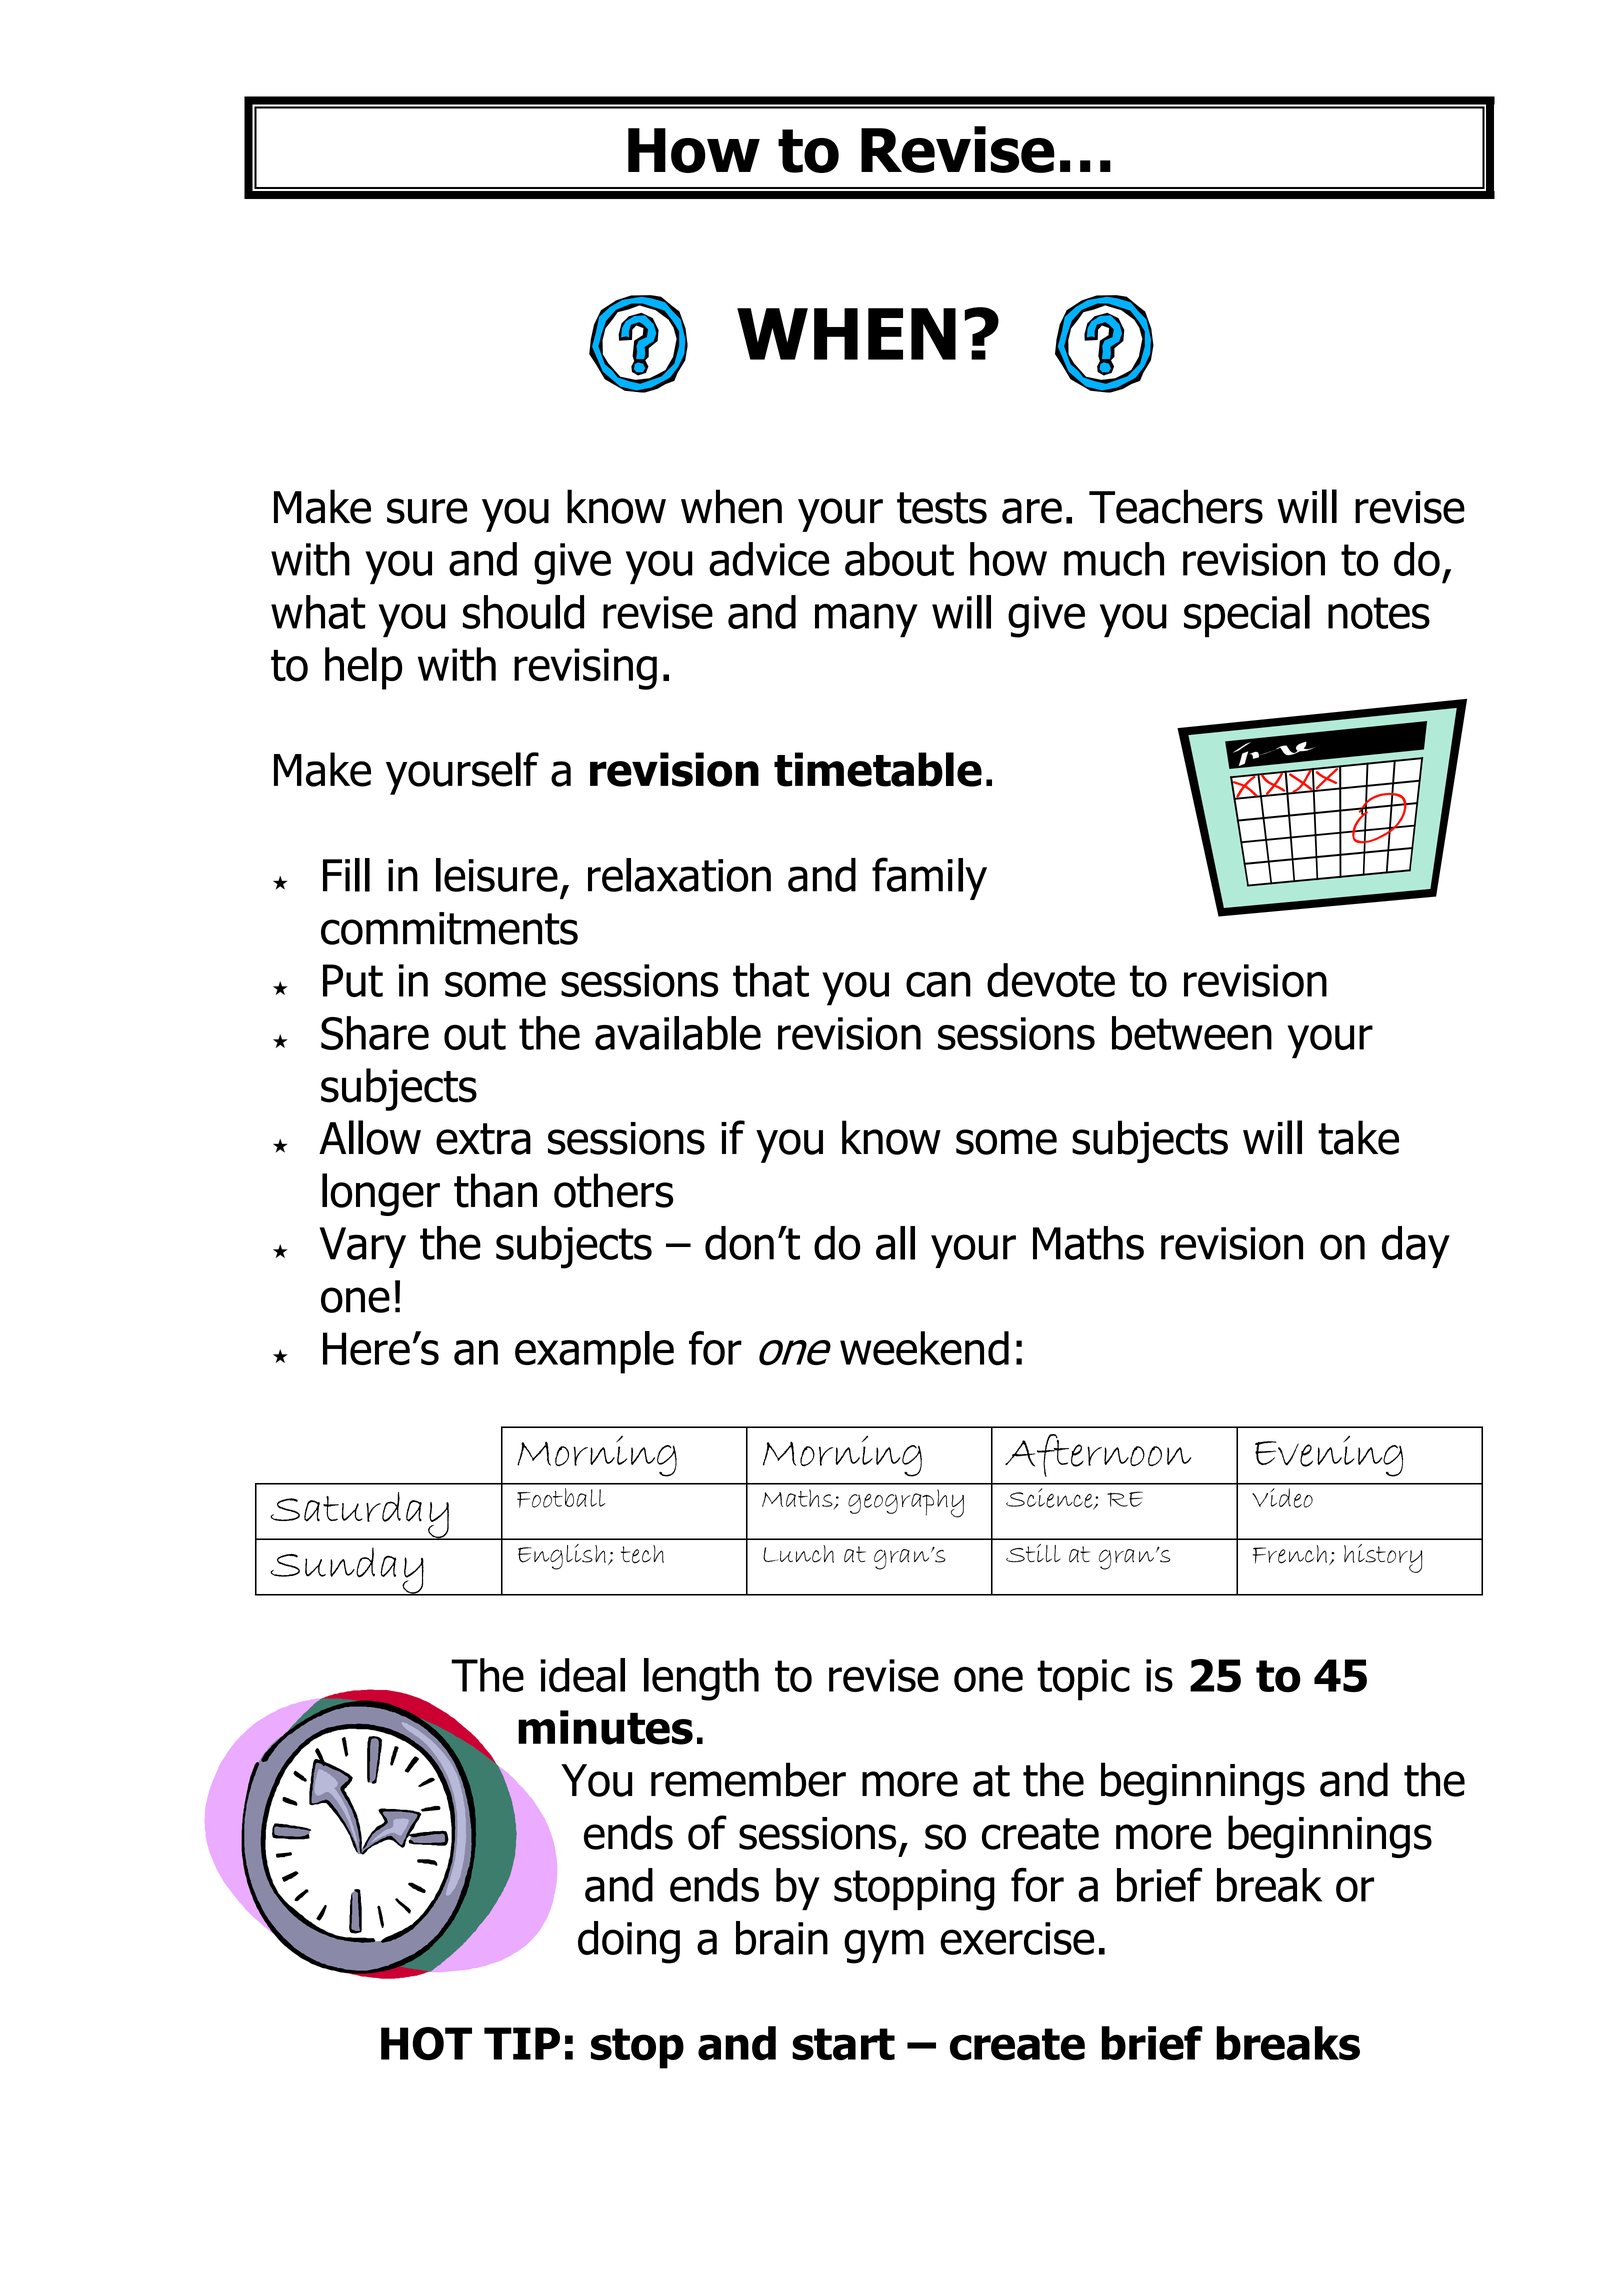 The image size is (1621, 2293). I want to click on Sunday, so click(347, 1571).
